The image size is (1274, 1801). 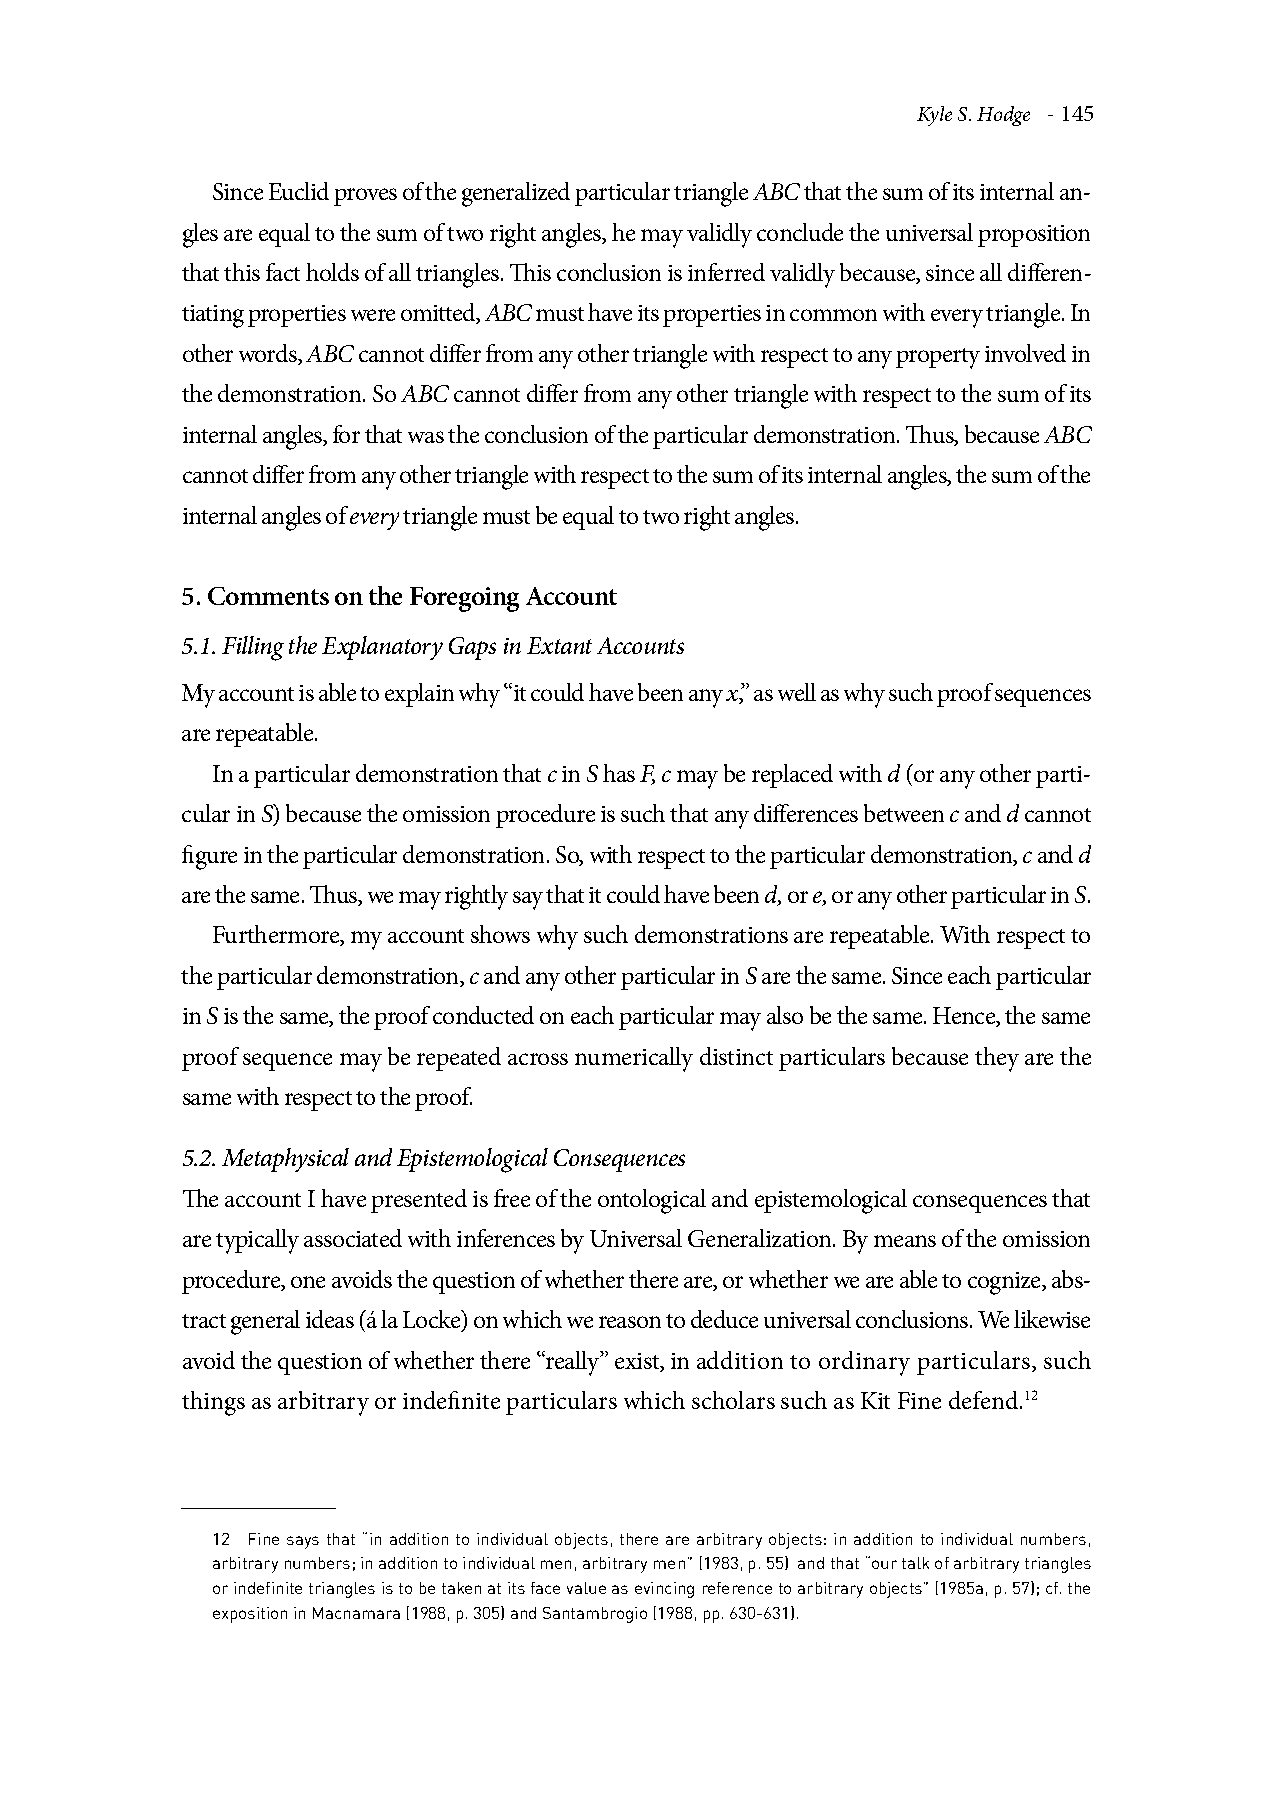 What do you see at coordinates (250, 1615) in the document?
I see `exposition` at bounding box center [250, 1615].
